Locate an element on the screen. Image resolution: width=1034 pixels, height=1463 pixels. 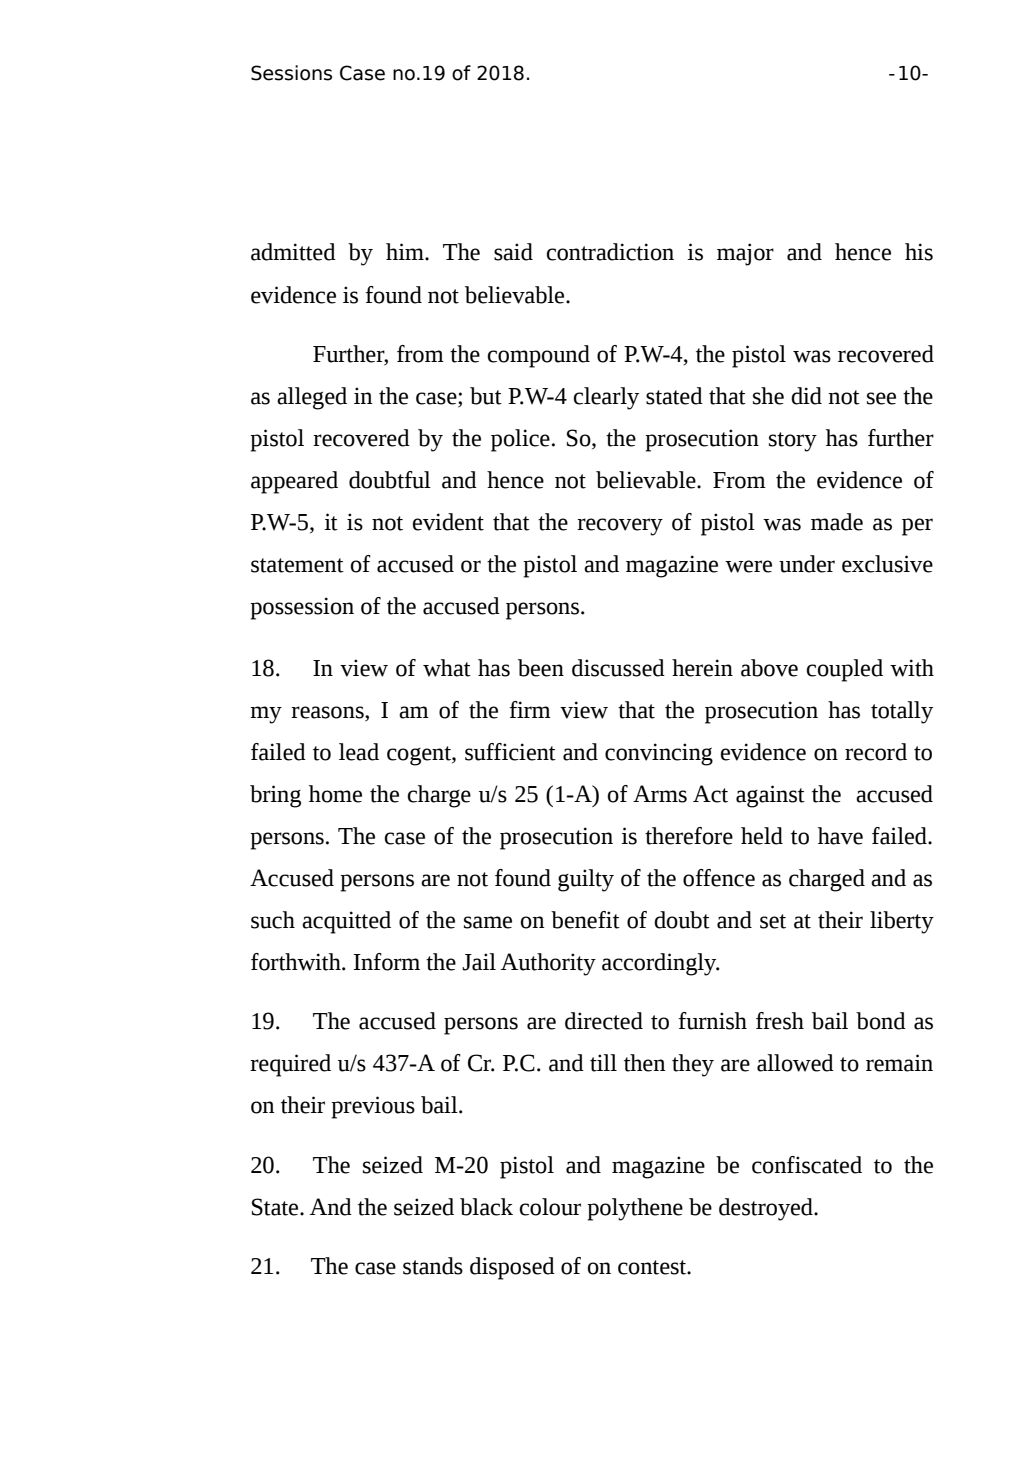
liberty is located at coordinates (902, 922).
